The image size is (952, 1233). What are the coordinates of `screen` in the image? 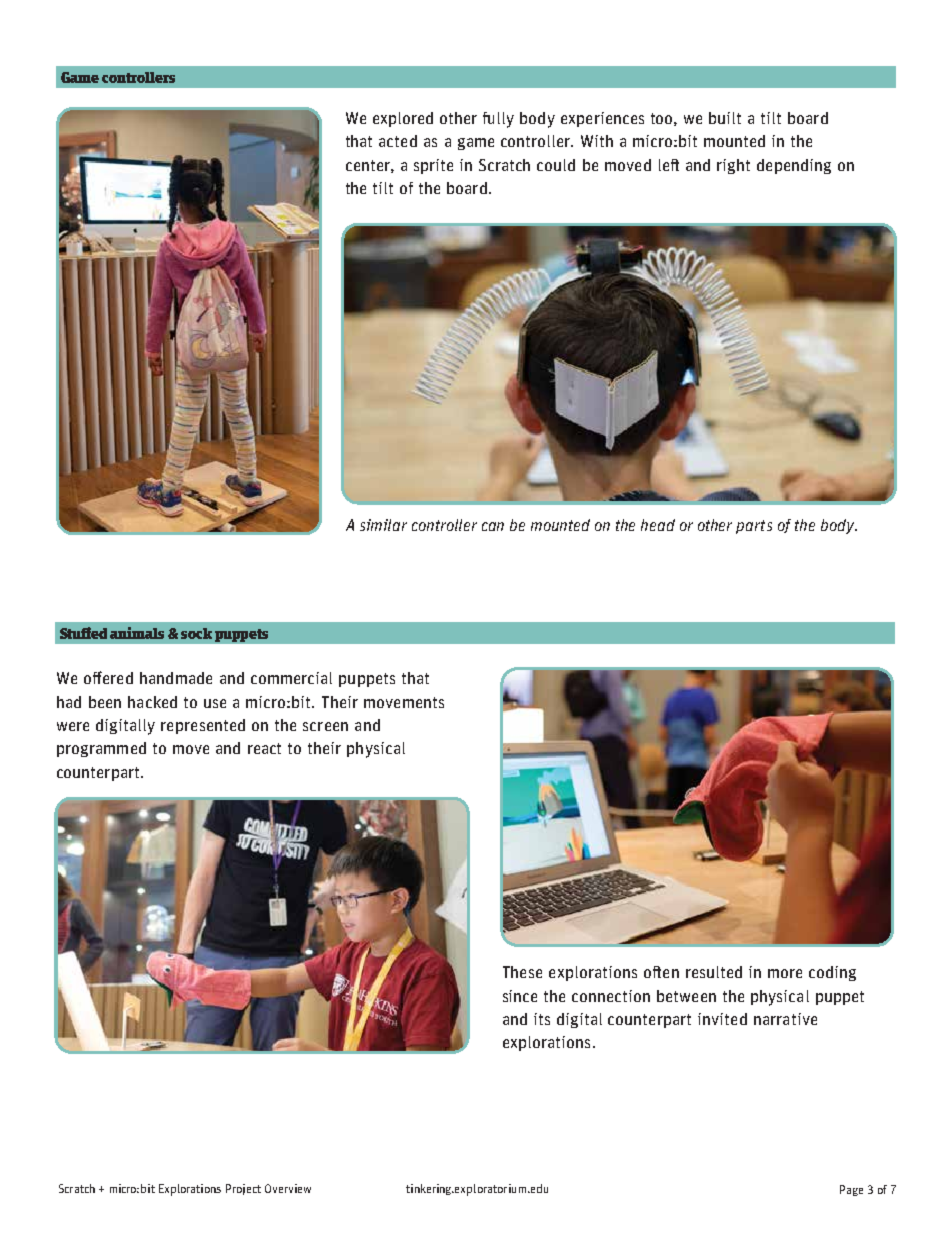 It's located at (325, 726).
